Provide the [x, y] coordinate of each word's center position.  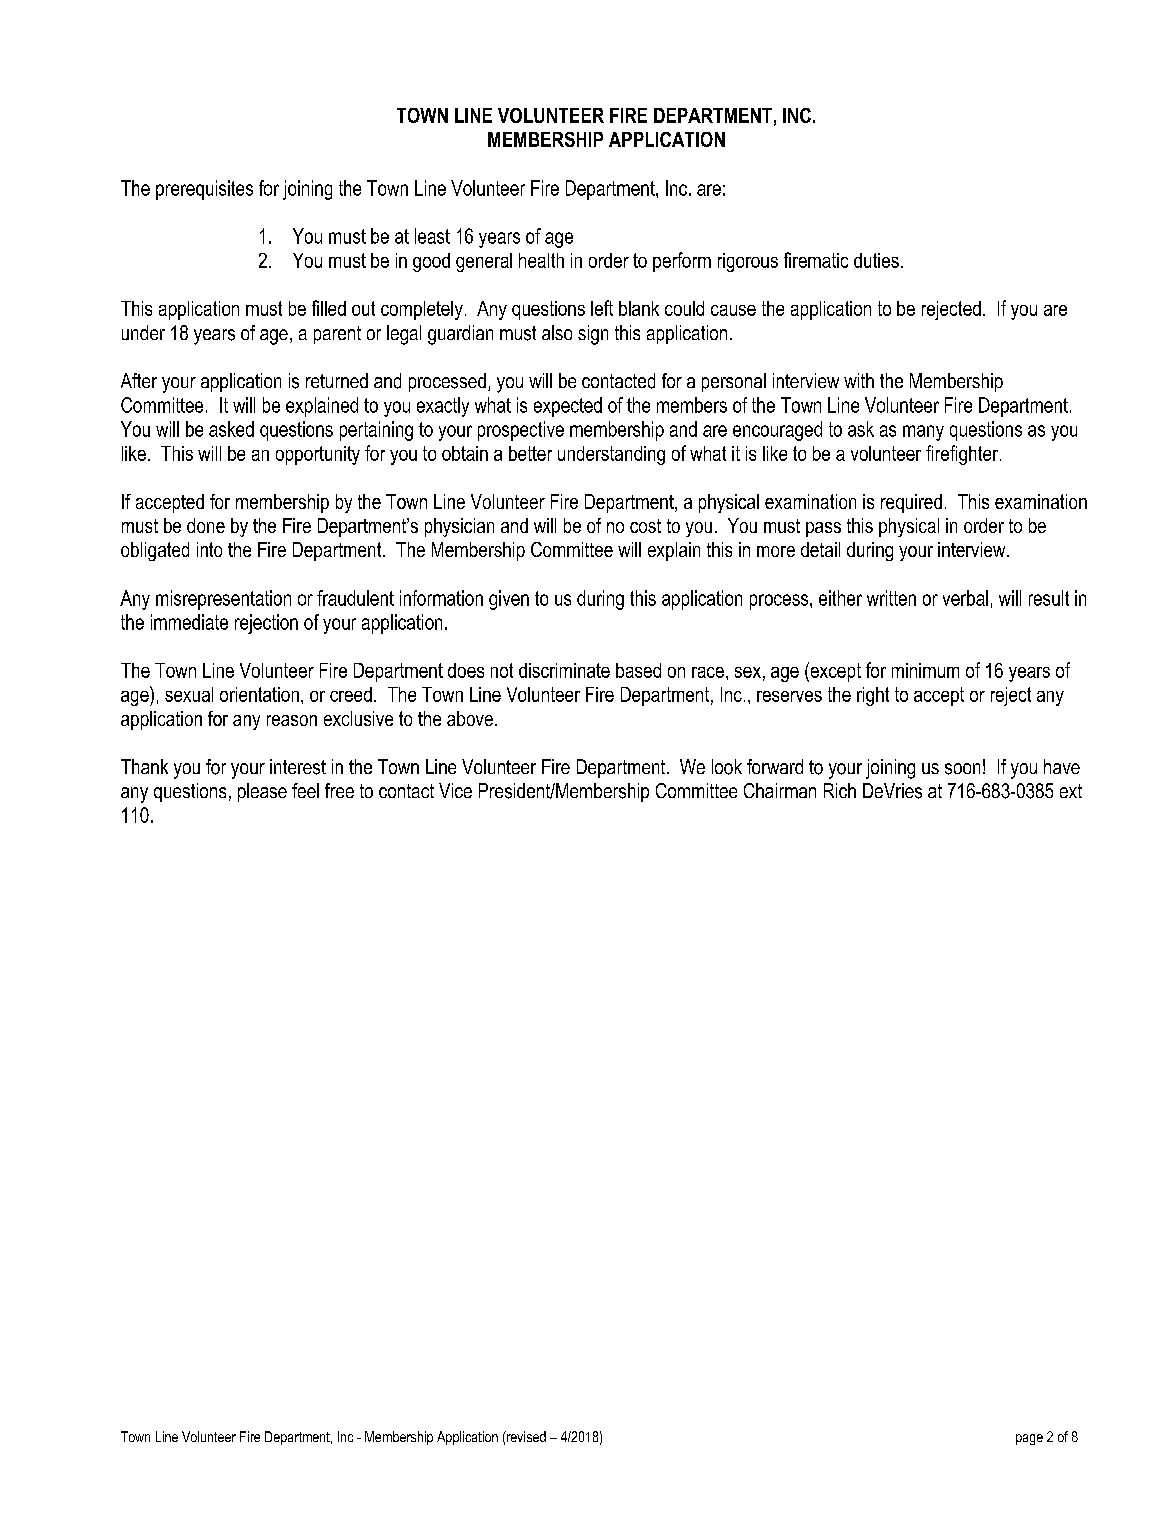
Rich [840, 790]
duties [876, 260]
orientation [259, 694]
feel [305, 790]
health [541, 260]
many [923, 433]
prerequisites [204, 190]
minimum [925, 670]
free [339, 790]
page [1029, 1439]
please [262, 792]
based [638, 670]
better [530, 453]
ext [1071, 791]
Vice [455, 790]
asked [231, 429]
